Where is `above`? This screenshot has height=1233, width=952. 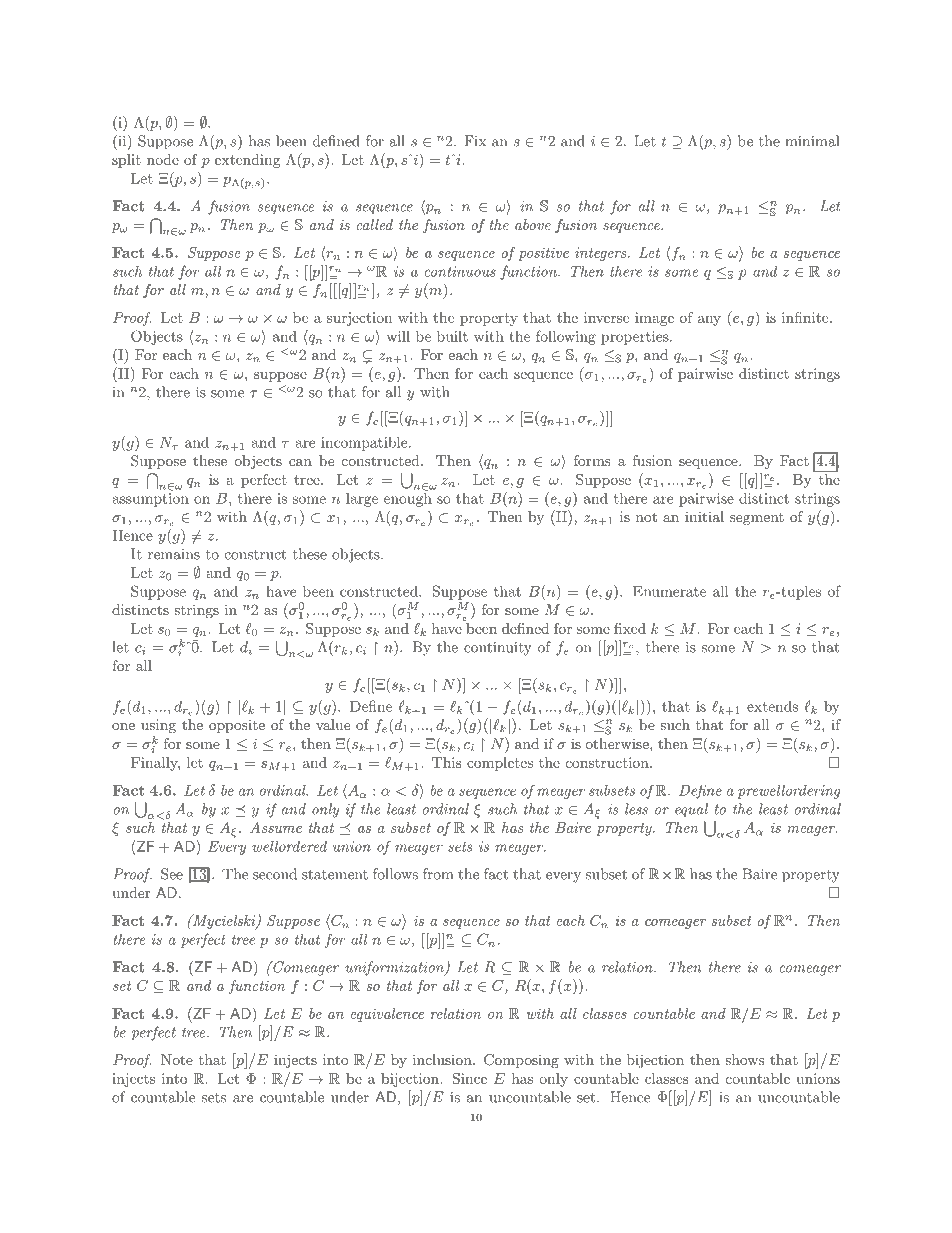 above is located at coordinates (533, 224).
